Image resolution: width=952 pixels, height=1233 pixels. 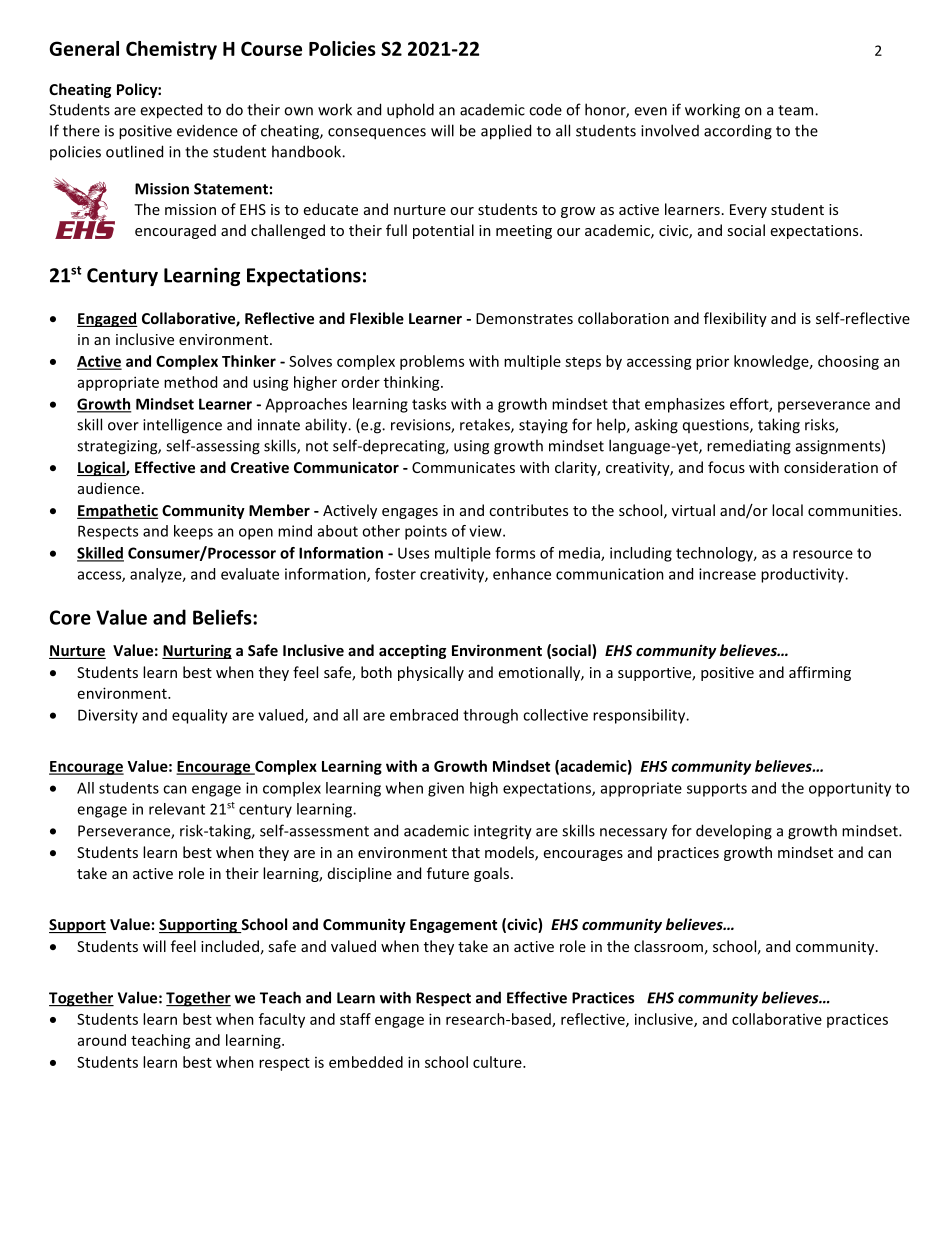 I want to click on affirming, so click(x=820, y=673).
